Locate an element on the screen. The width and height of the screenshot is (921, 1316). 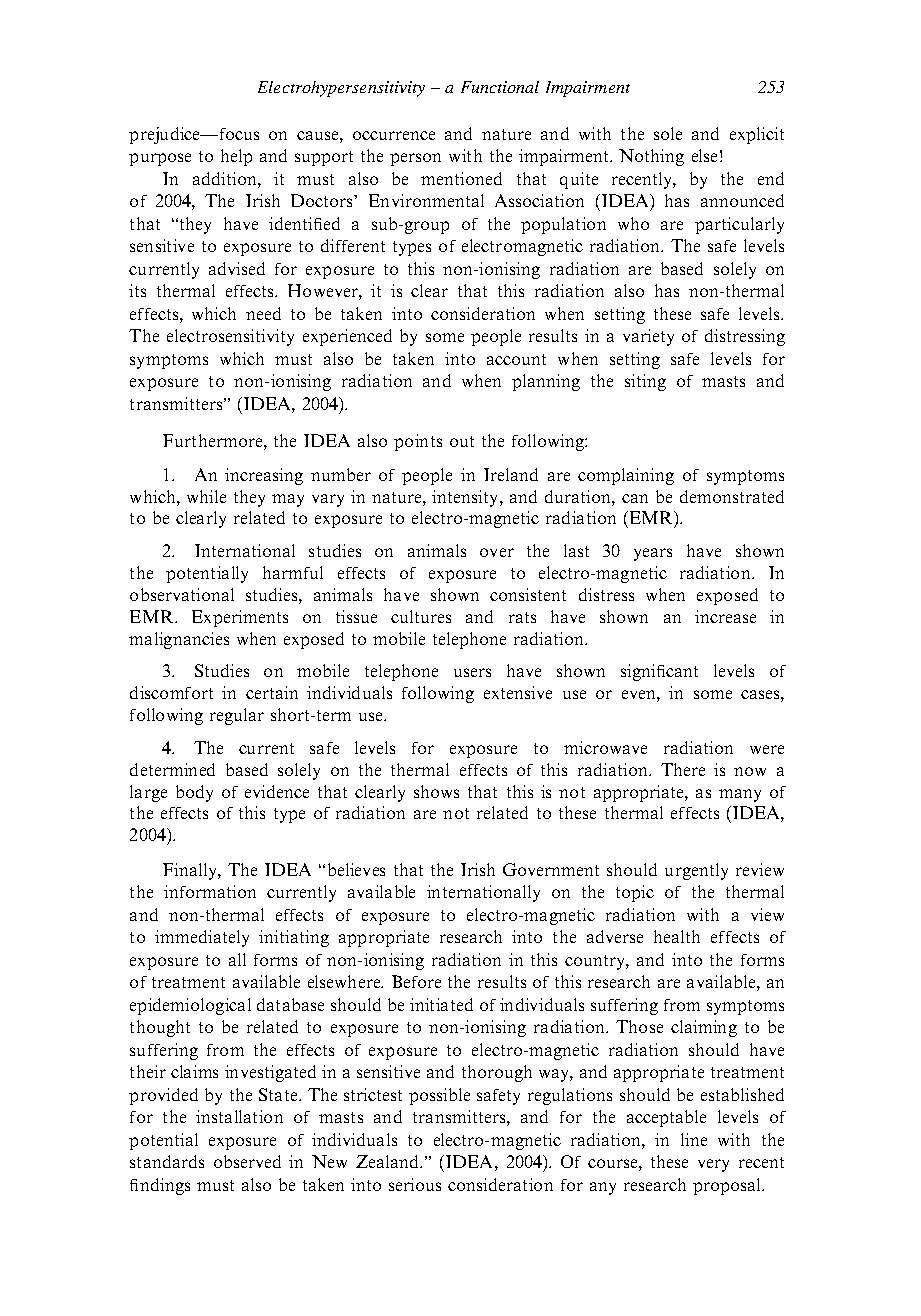
serious is located at coordinates (415, 1184).
